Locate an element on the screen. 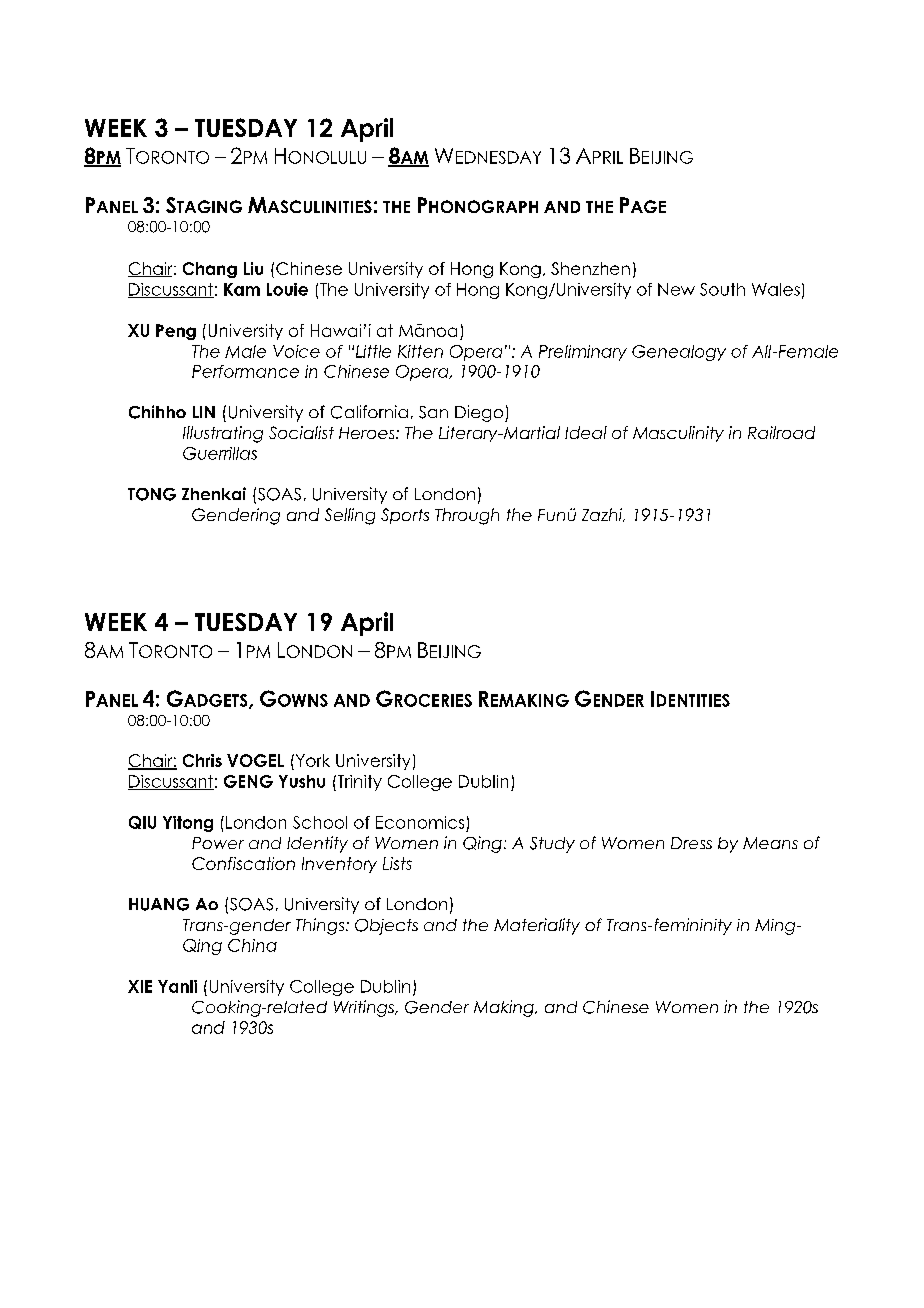 This screenshot has width=924, height=1308. Writings is located at coordinates (365, 1008).
